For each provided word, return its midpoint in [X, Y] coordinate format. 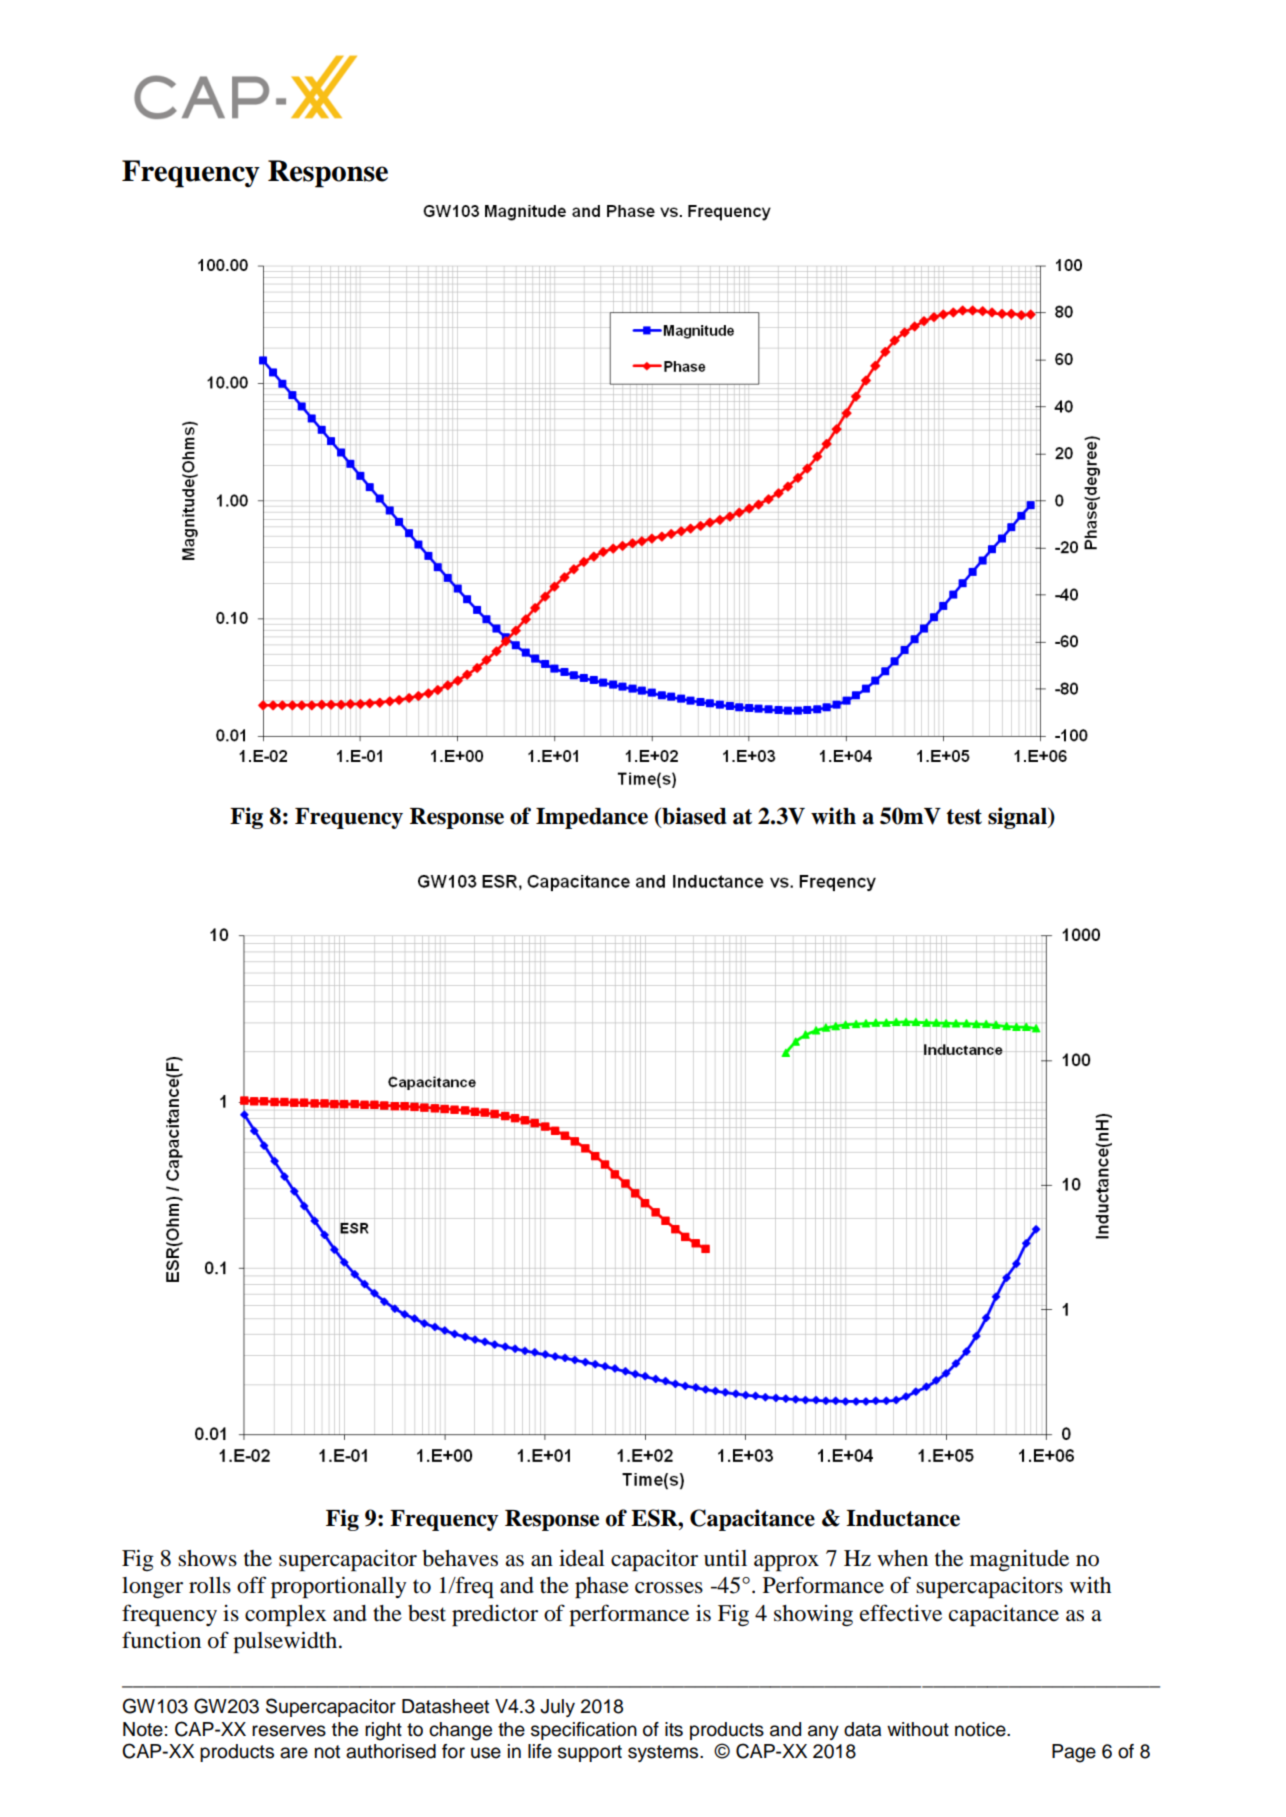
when [902, 1558]
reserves [289, 1731]
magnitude [1019, 1561]
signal [1018, 818]
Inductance [903, 1518]
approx [786, 1563]
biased [693, 817]
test [964, 817]
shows [207, 1558]
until [725, 1558]
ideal [582, 1558]
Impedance [592, 818]
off [251, 1585]
